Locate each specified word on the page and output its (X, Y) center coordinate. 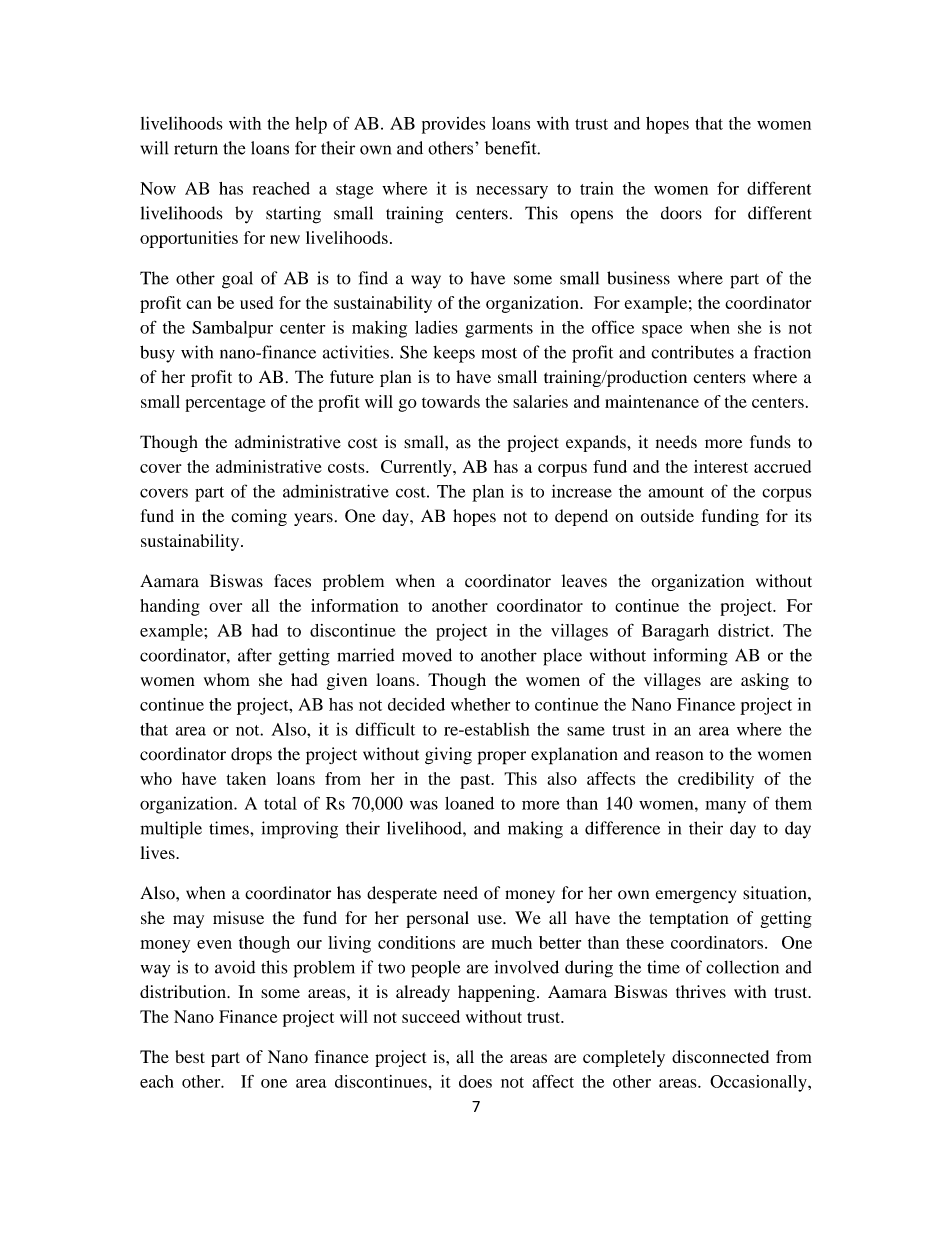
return (196, 149)
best (190, 1056)
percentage (225, 404)
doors (681, 213)
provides (453, 125)
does (475, 1081)
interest (721, 466)
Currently (417, 468)
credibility (716, 780)
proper (502, 758)
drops (251, 756)
